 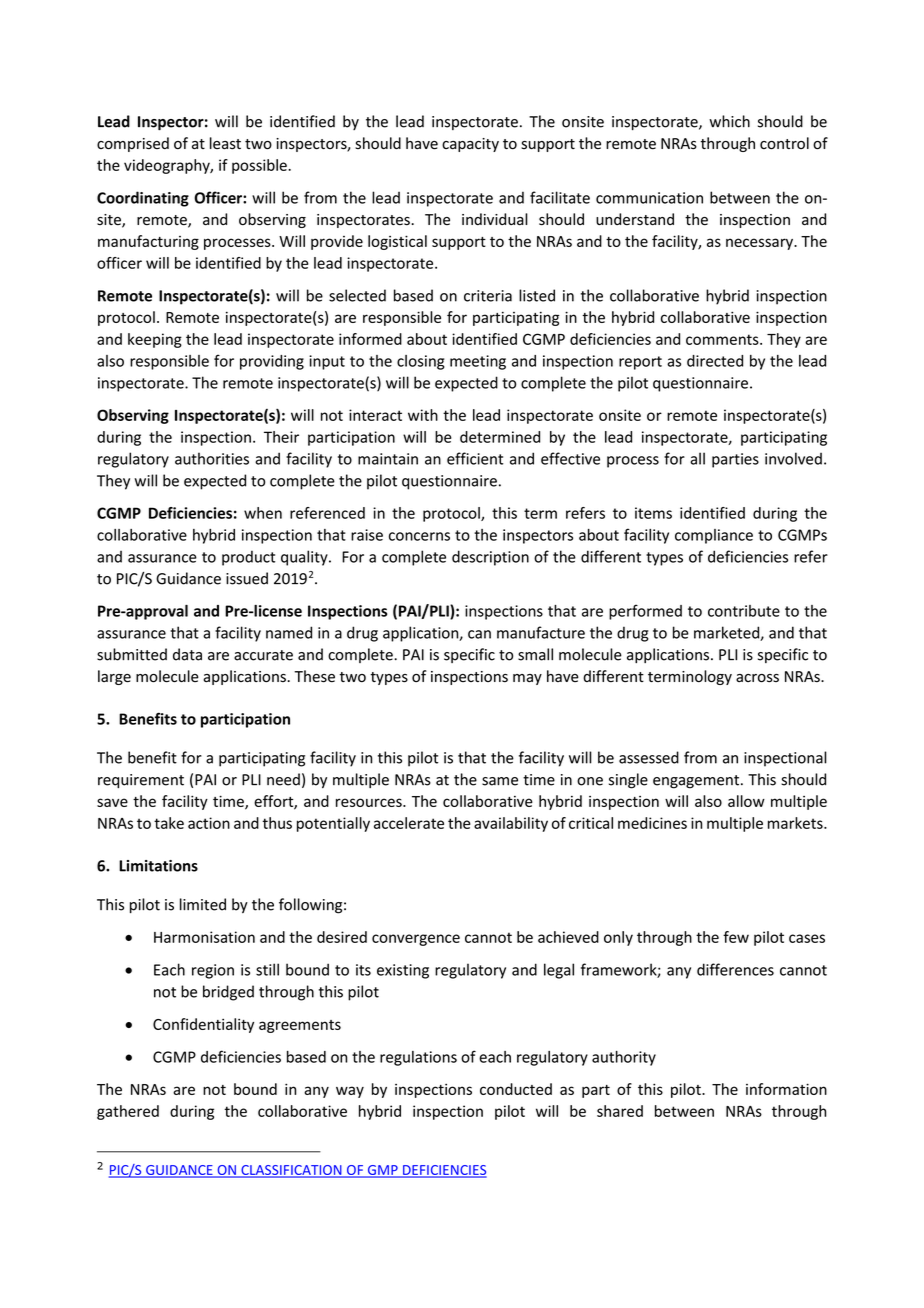 I want to click on capacity, so click(x=470, y=145).
